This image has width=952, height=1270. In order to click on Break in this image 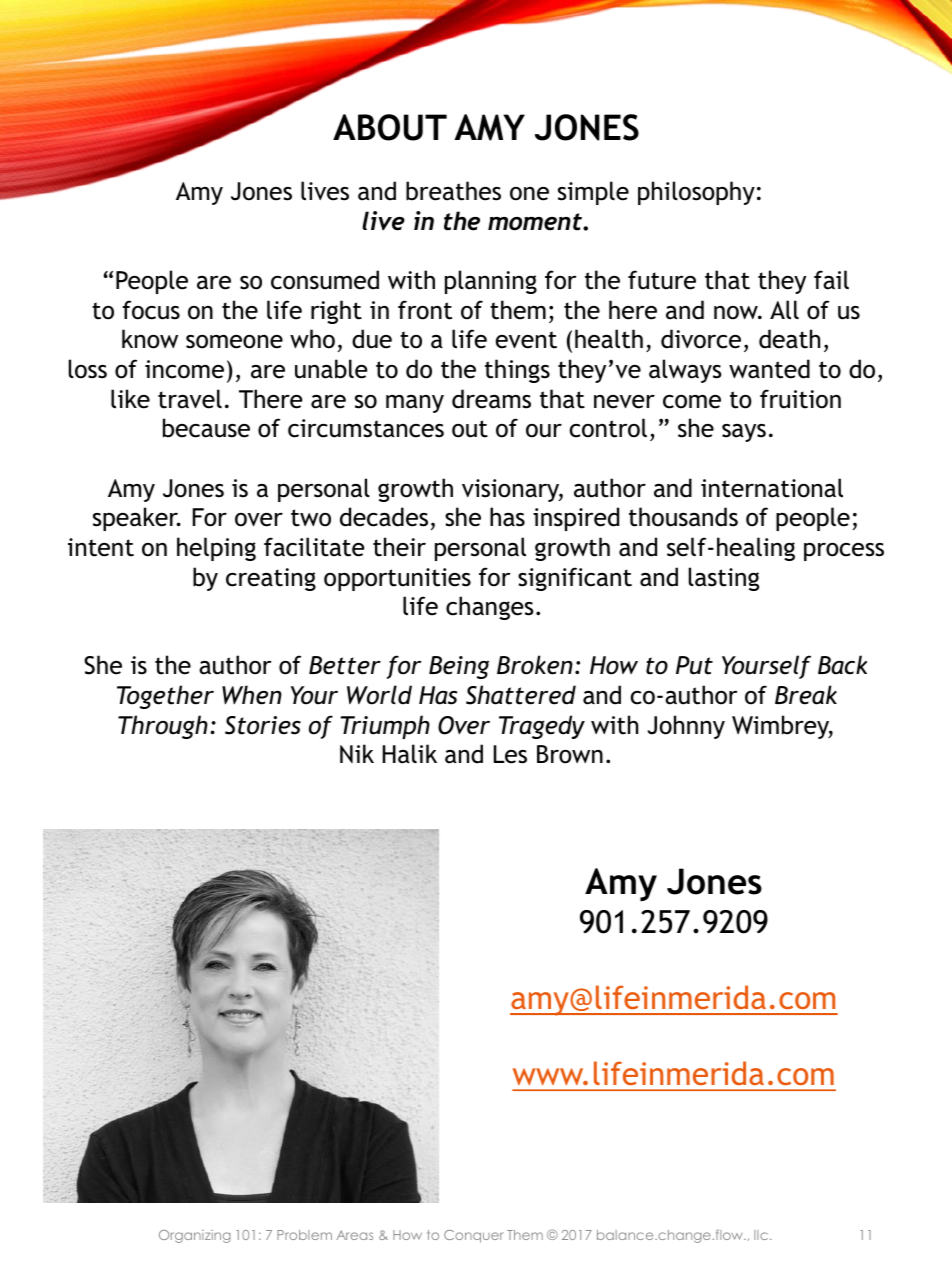, I will do `click(806, 695)`.
